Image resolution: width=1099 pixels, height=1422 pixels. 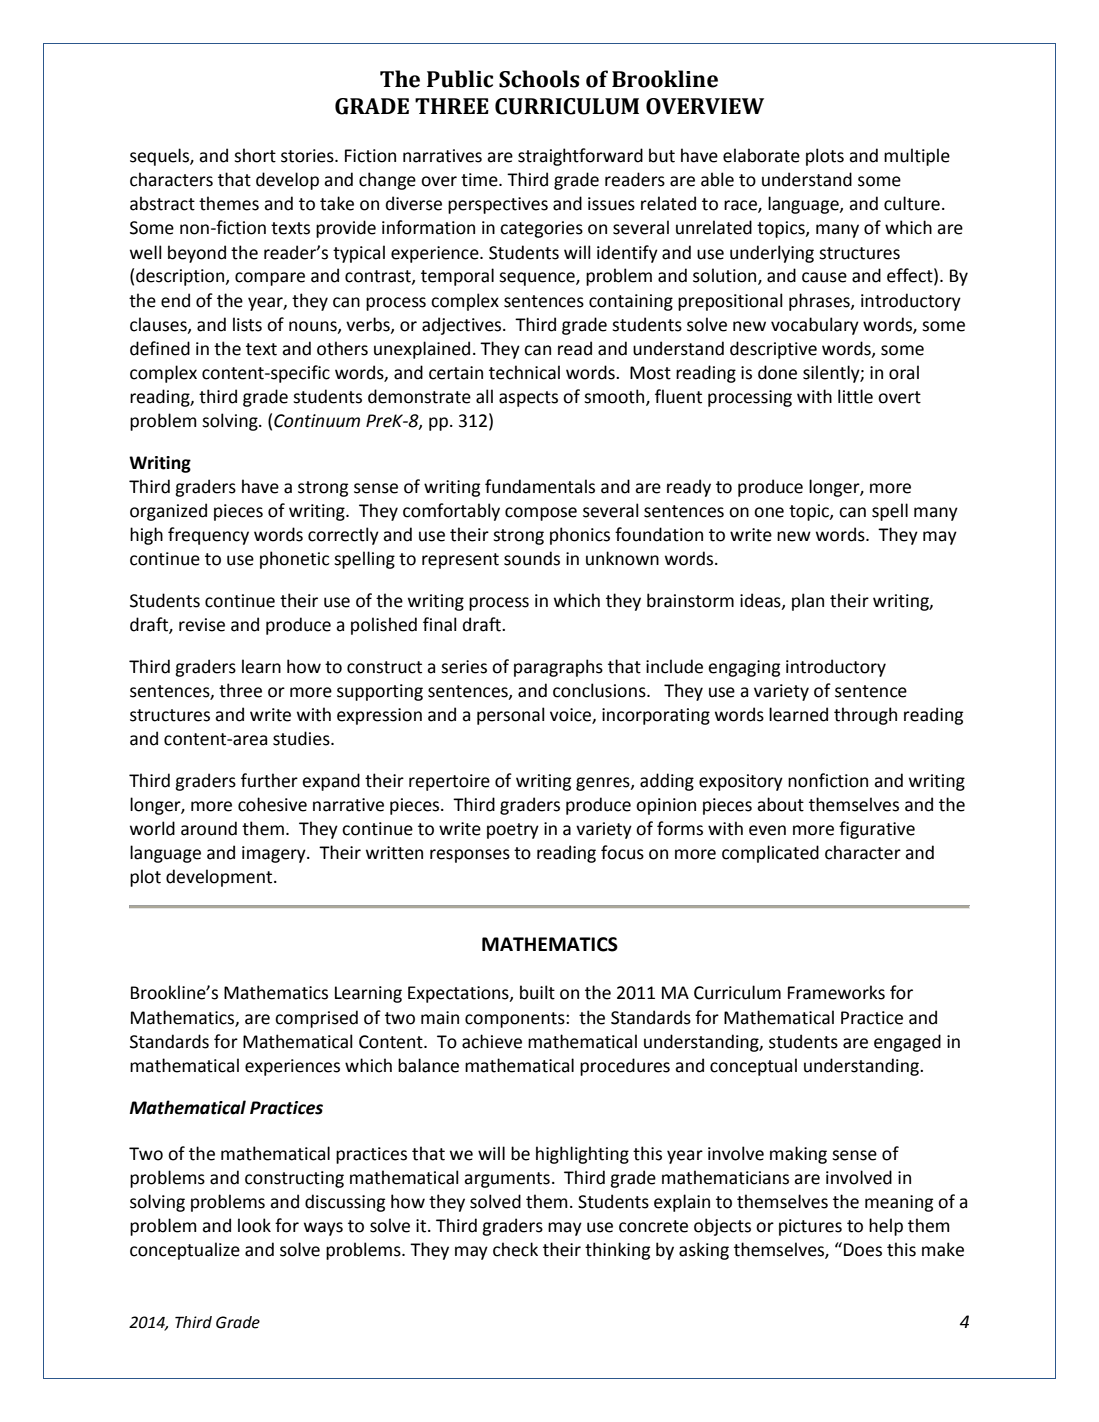 I want to click on check, so click(x=515, y=1249).
